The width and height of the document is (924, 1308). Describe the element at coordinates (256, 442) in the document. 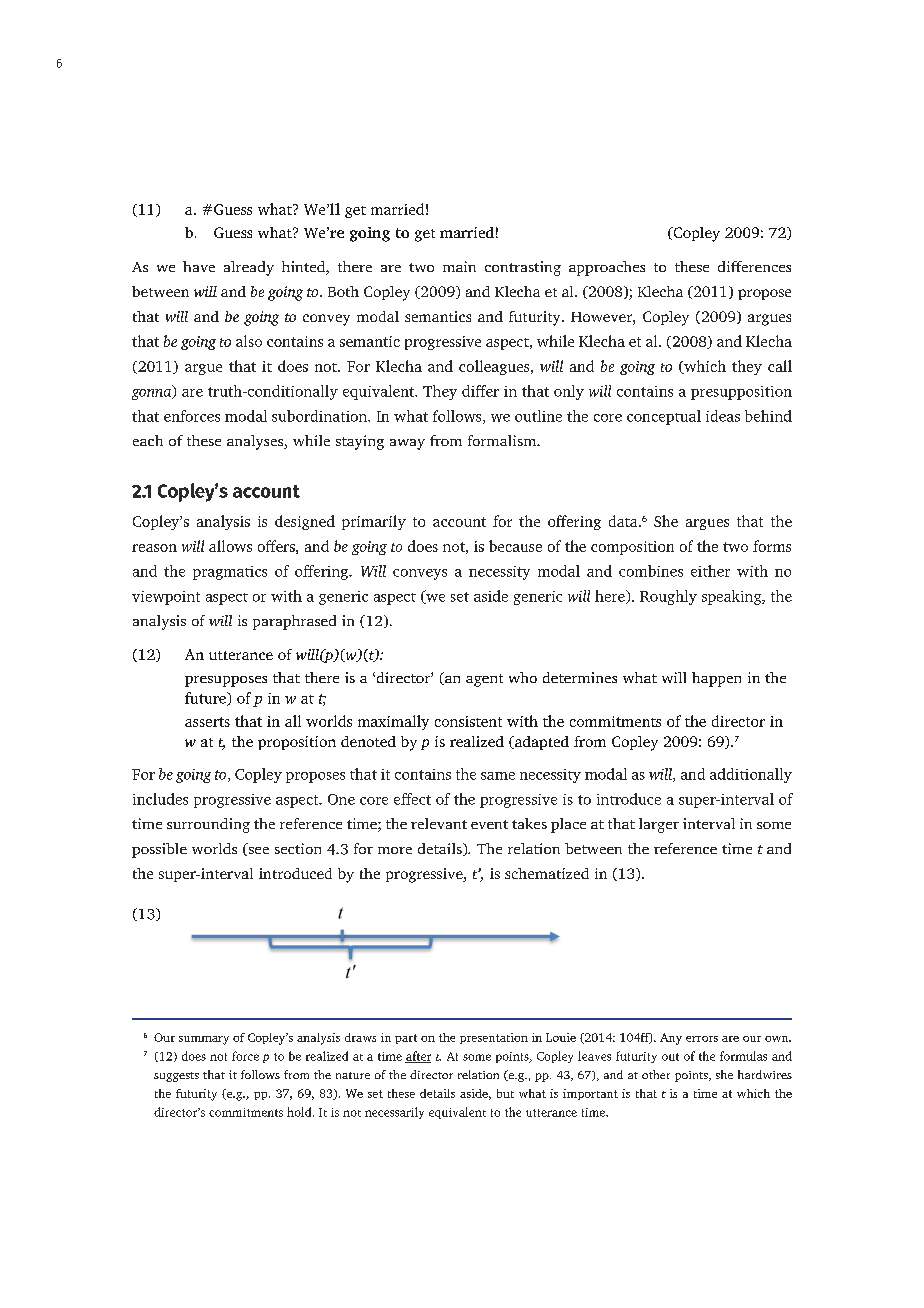

I see `analyses` at that location.
